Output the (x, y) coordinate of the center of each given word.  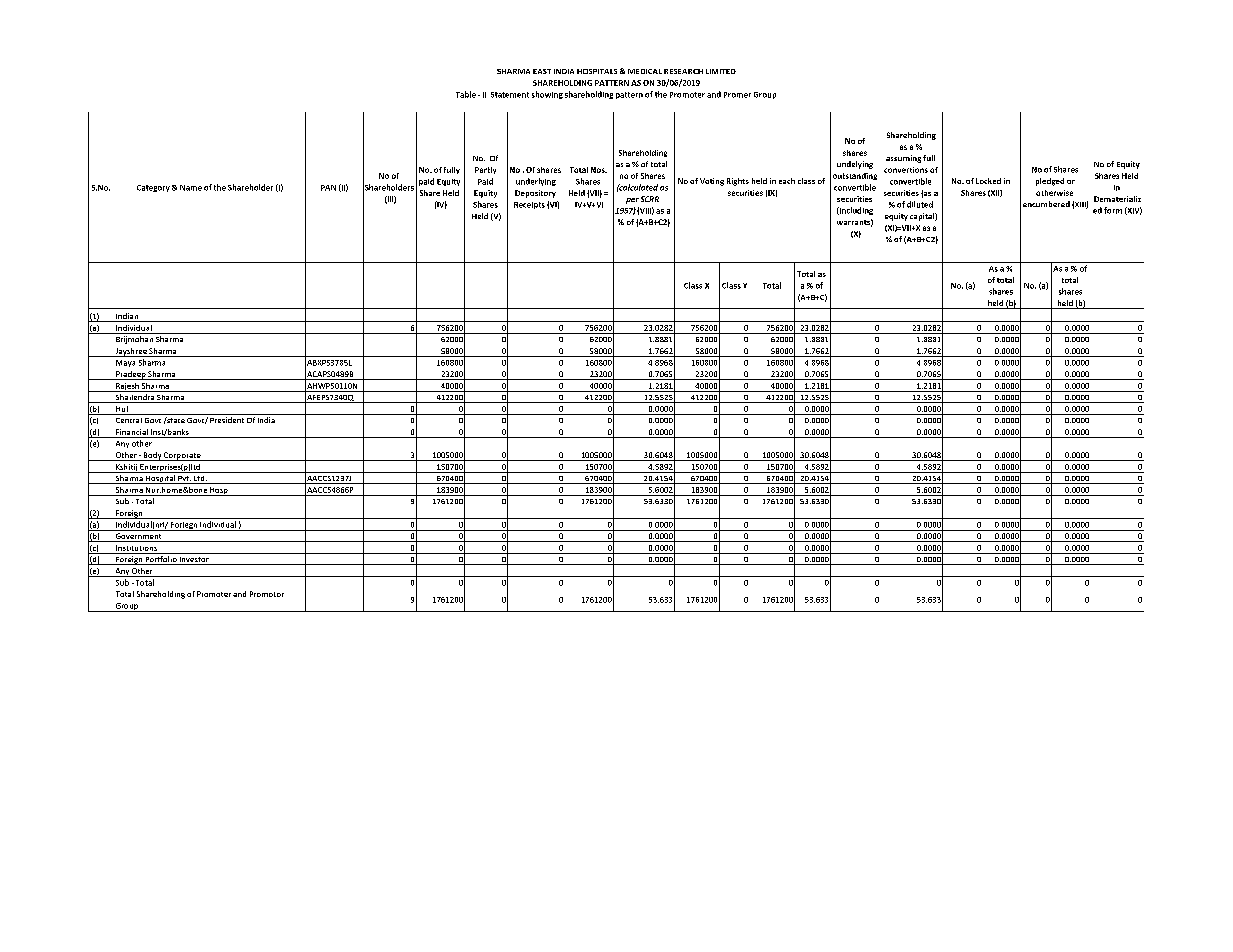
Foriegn (184, 526)
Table (466, 94)
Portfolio (161, 560)
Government (138, 537)
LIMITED (721, 71)
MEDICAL (645, 71)
